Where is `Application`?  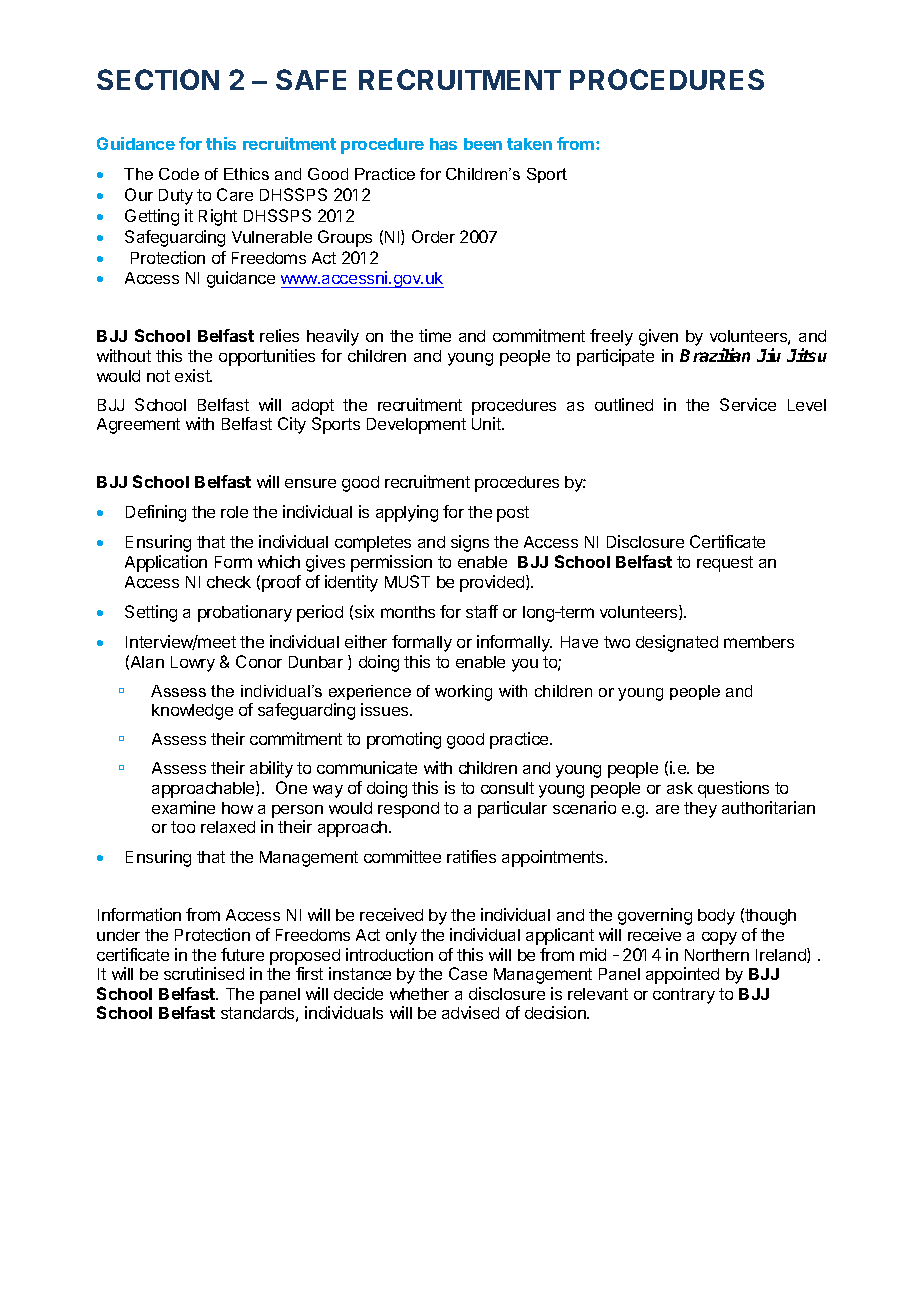
Application is located at coordinates (166, 563).
